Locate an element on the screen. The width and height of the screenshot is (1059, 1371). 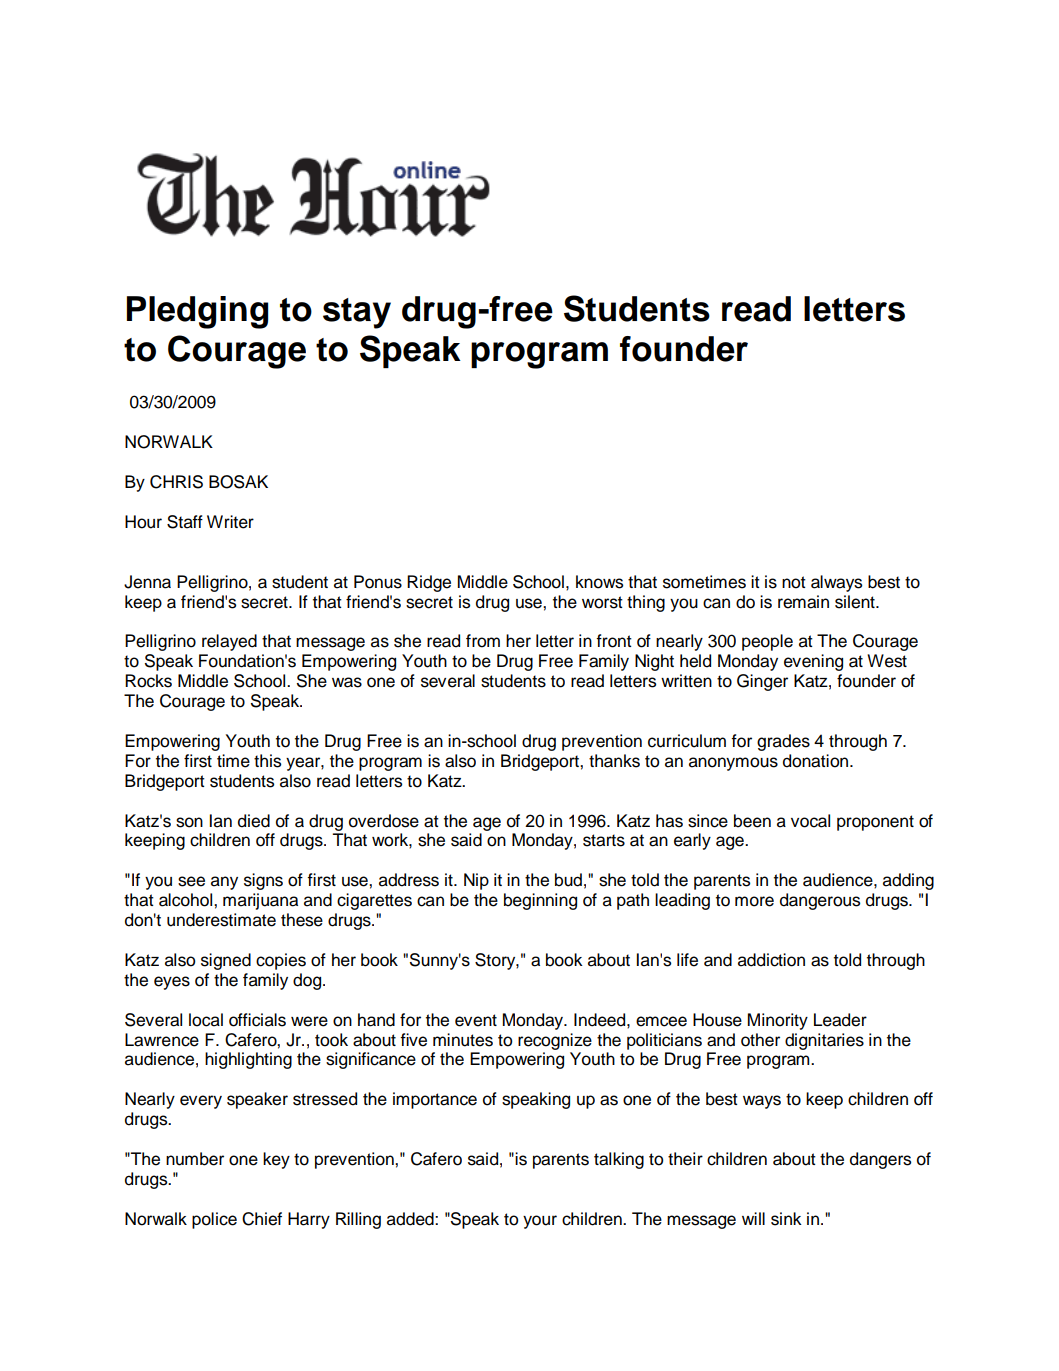
this is located at coordinates (267, 761).
